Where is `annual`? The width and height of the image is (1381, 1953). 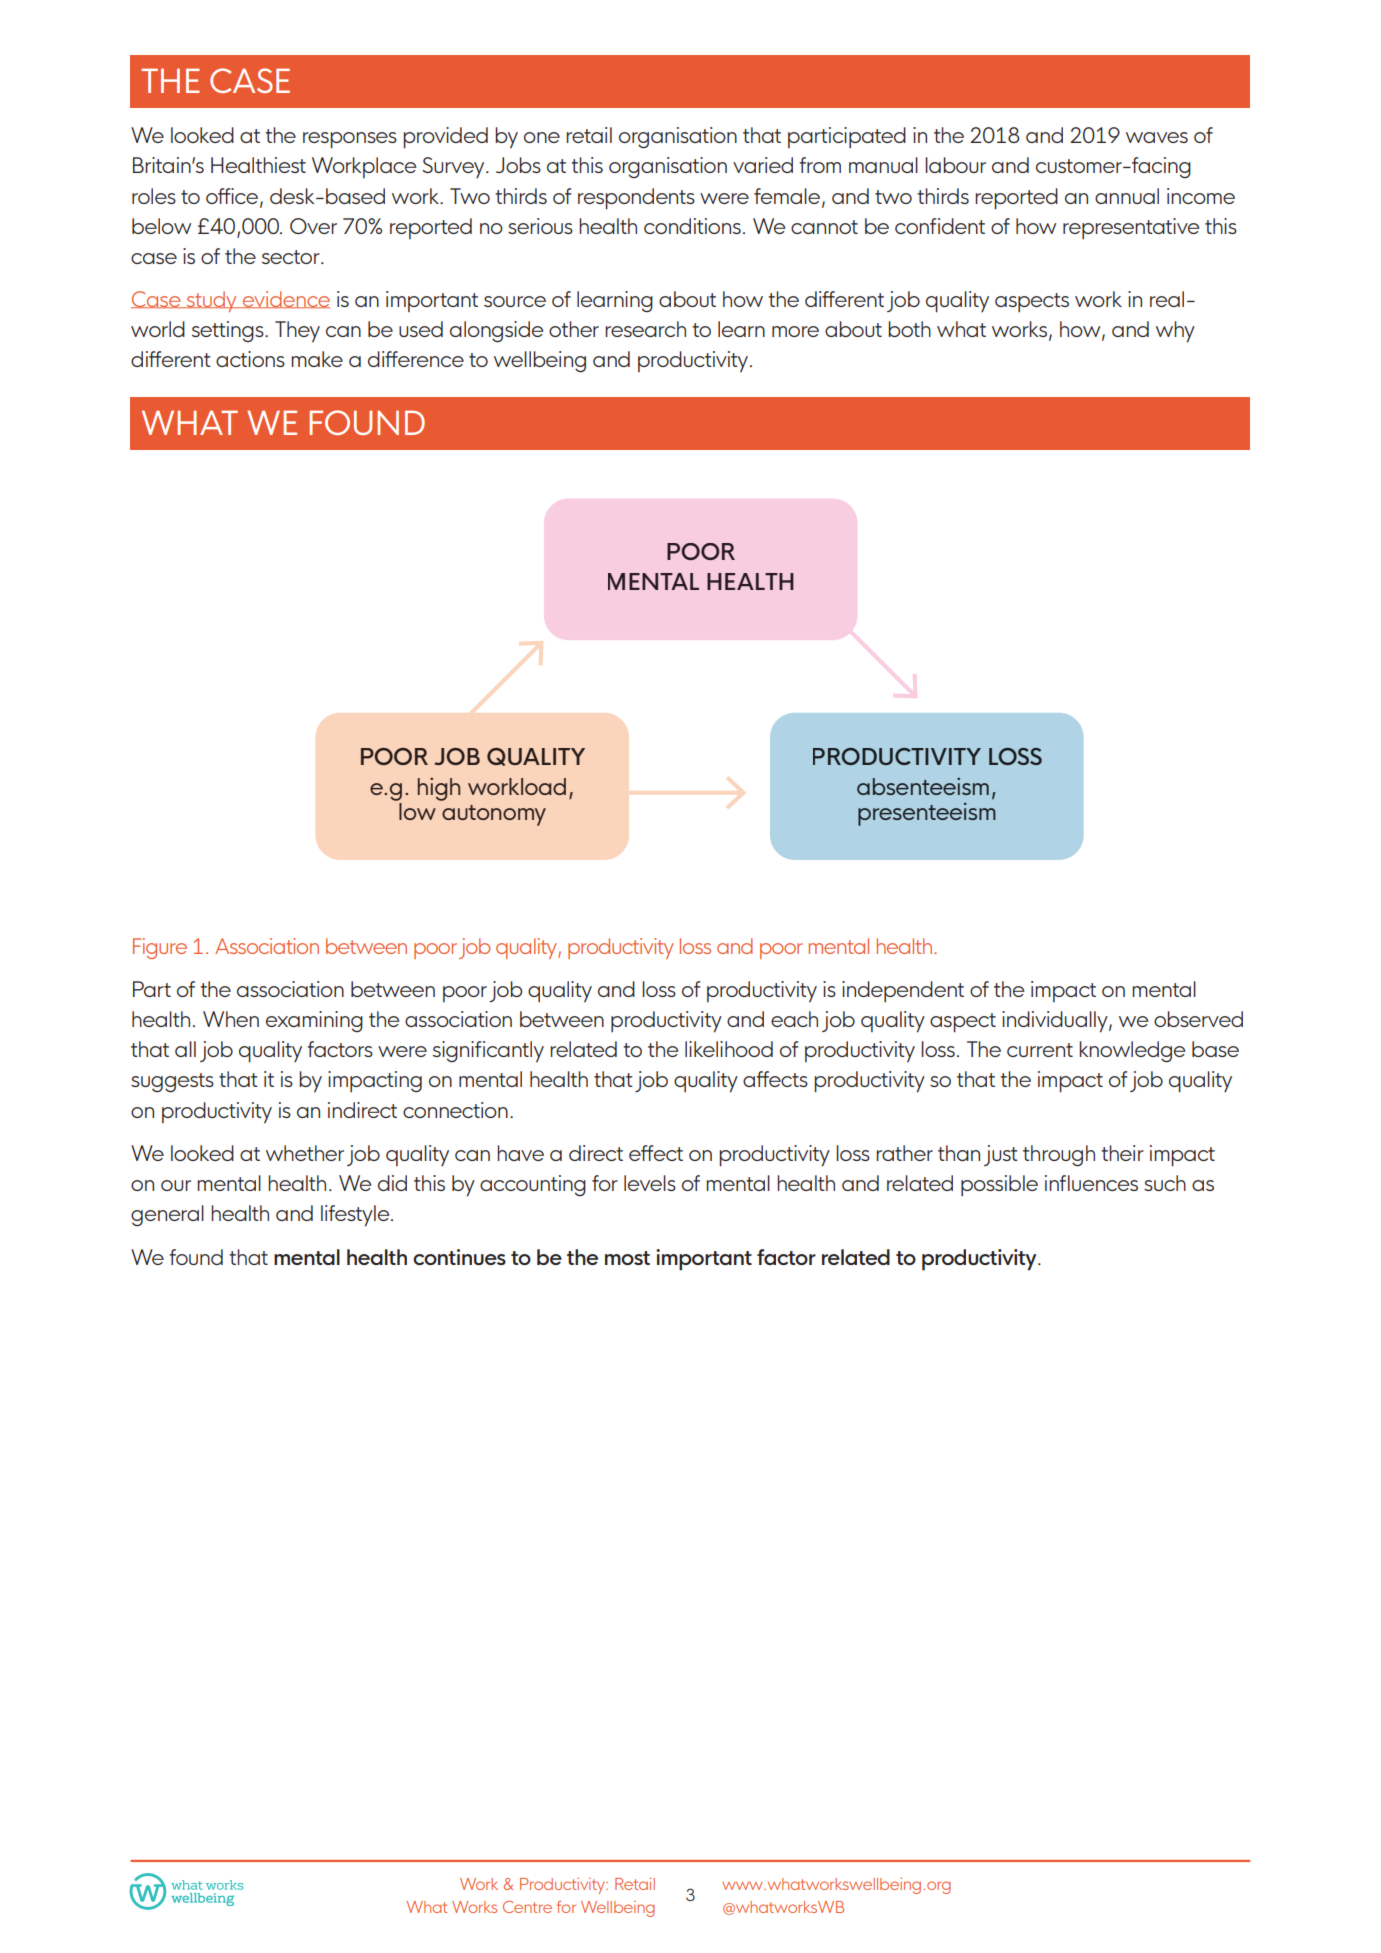
annual is located at coordinates (1127, 196).
